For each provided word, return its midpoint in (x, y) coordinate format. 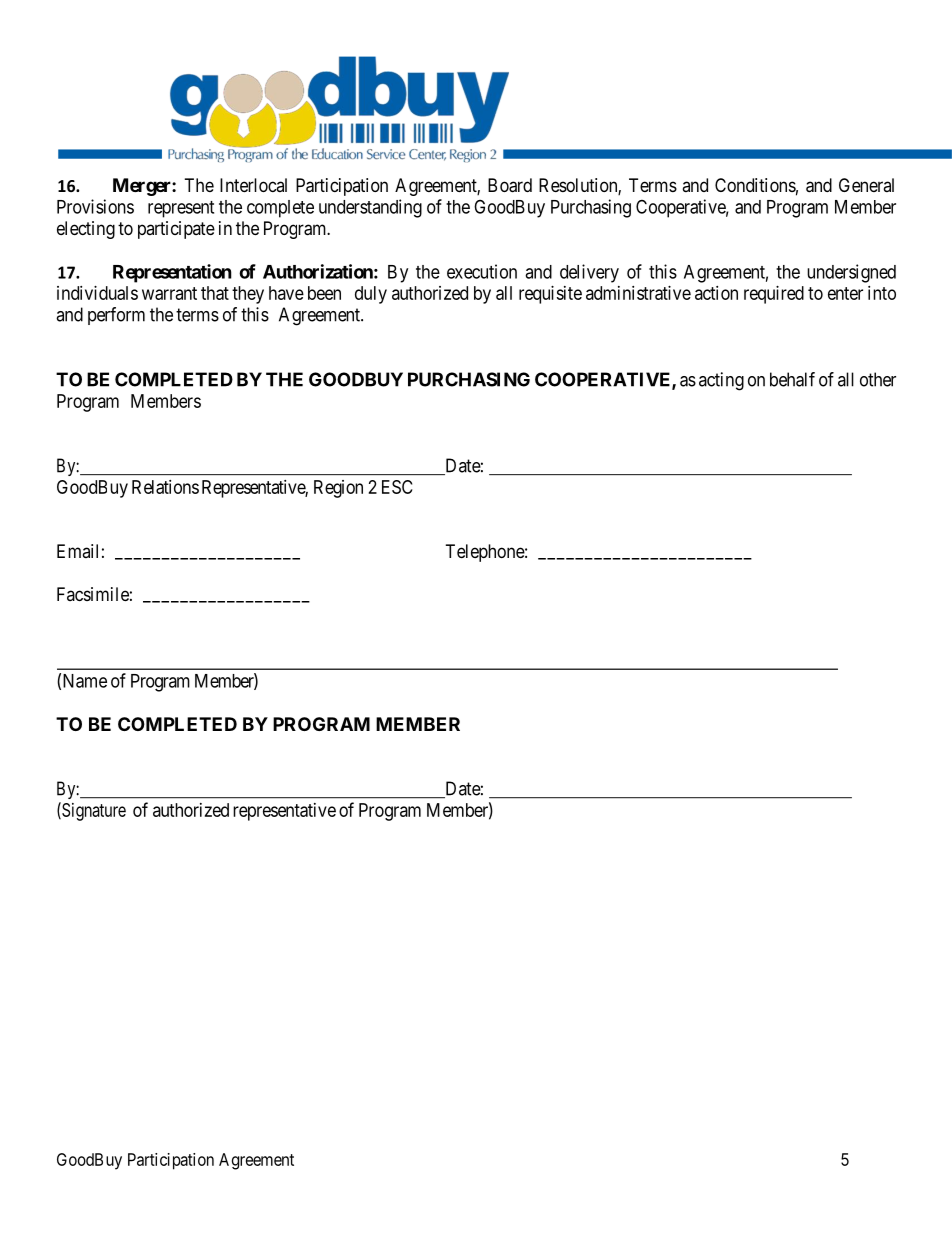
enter (845, 293)
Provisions (95, 206)
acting (721, 381)
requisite (550, 295)
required (774, 295)
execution (482, 271)
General (866, 185)
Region (338, 489)
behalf (792, 379)
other (878, 379)
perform (116, 316)
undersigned (851, 273)
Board (510, 185)
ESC (397, 487)
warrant (169, 293)
